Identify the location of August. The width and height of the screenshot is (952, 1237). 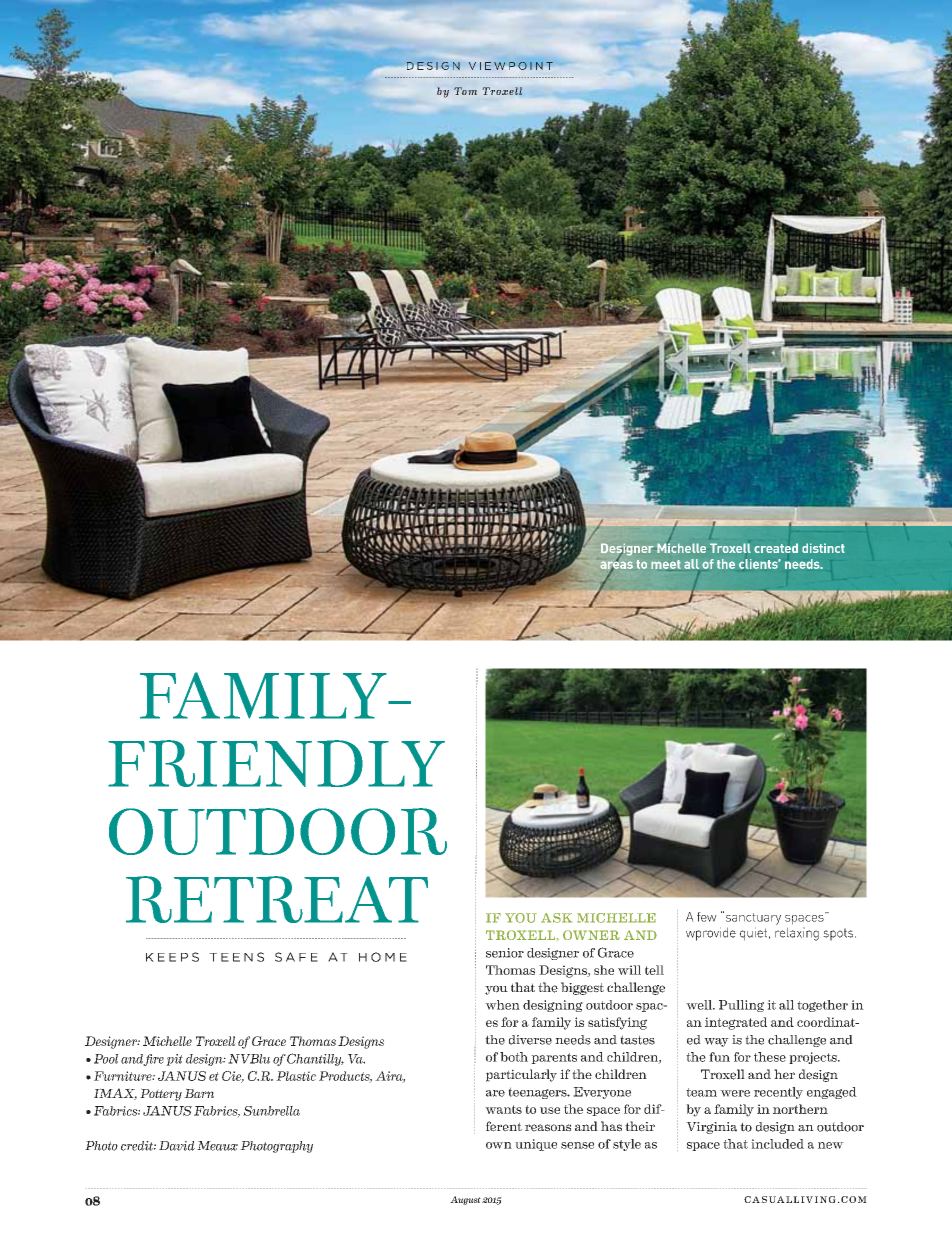
(465, 1200).
